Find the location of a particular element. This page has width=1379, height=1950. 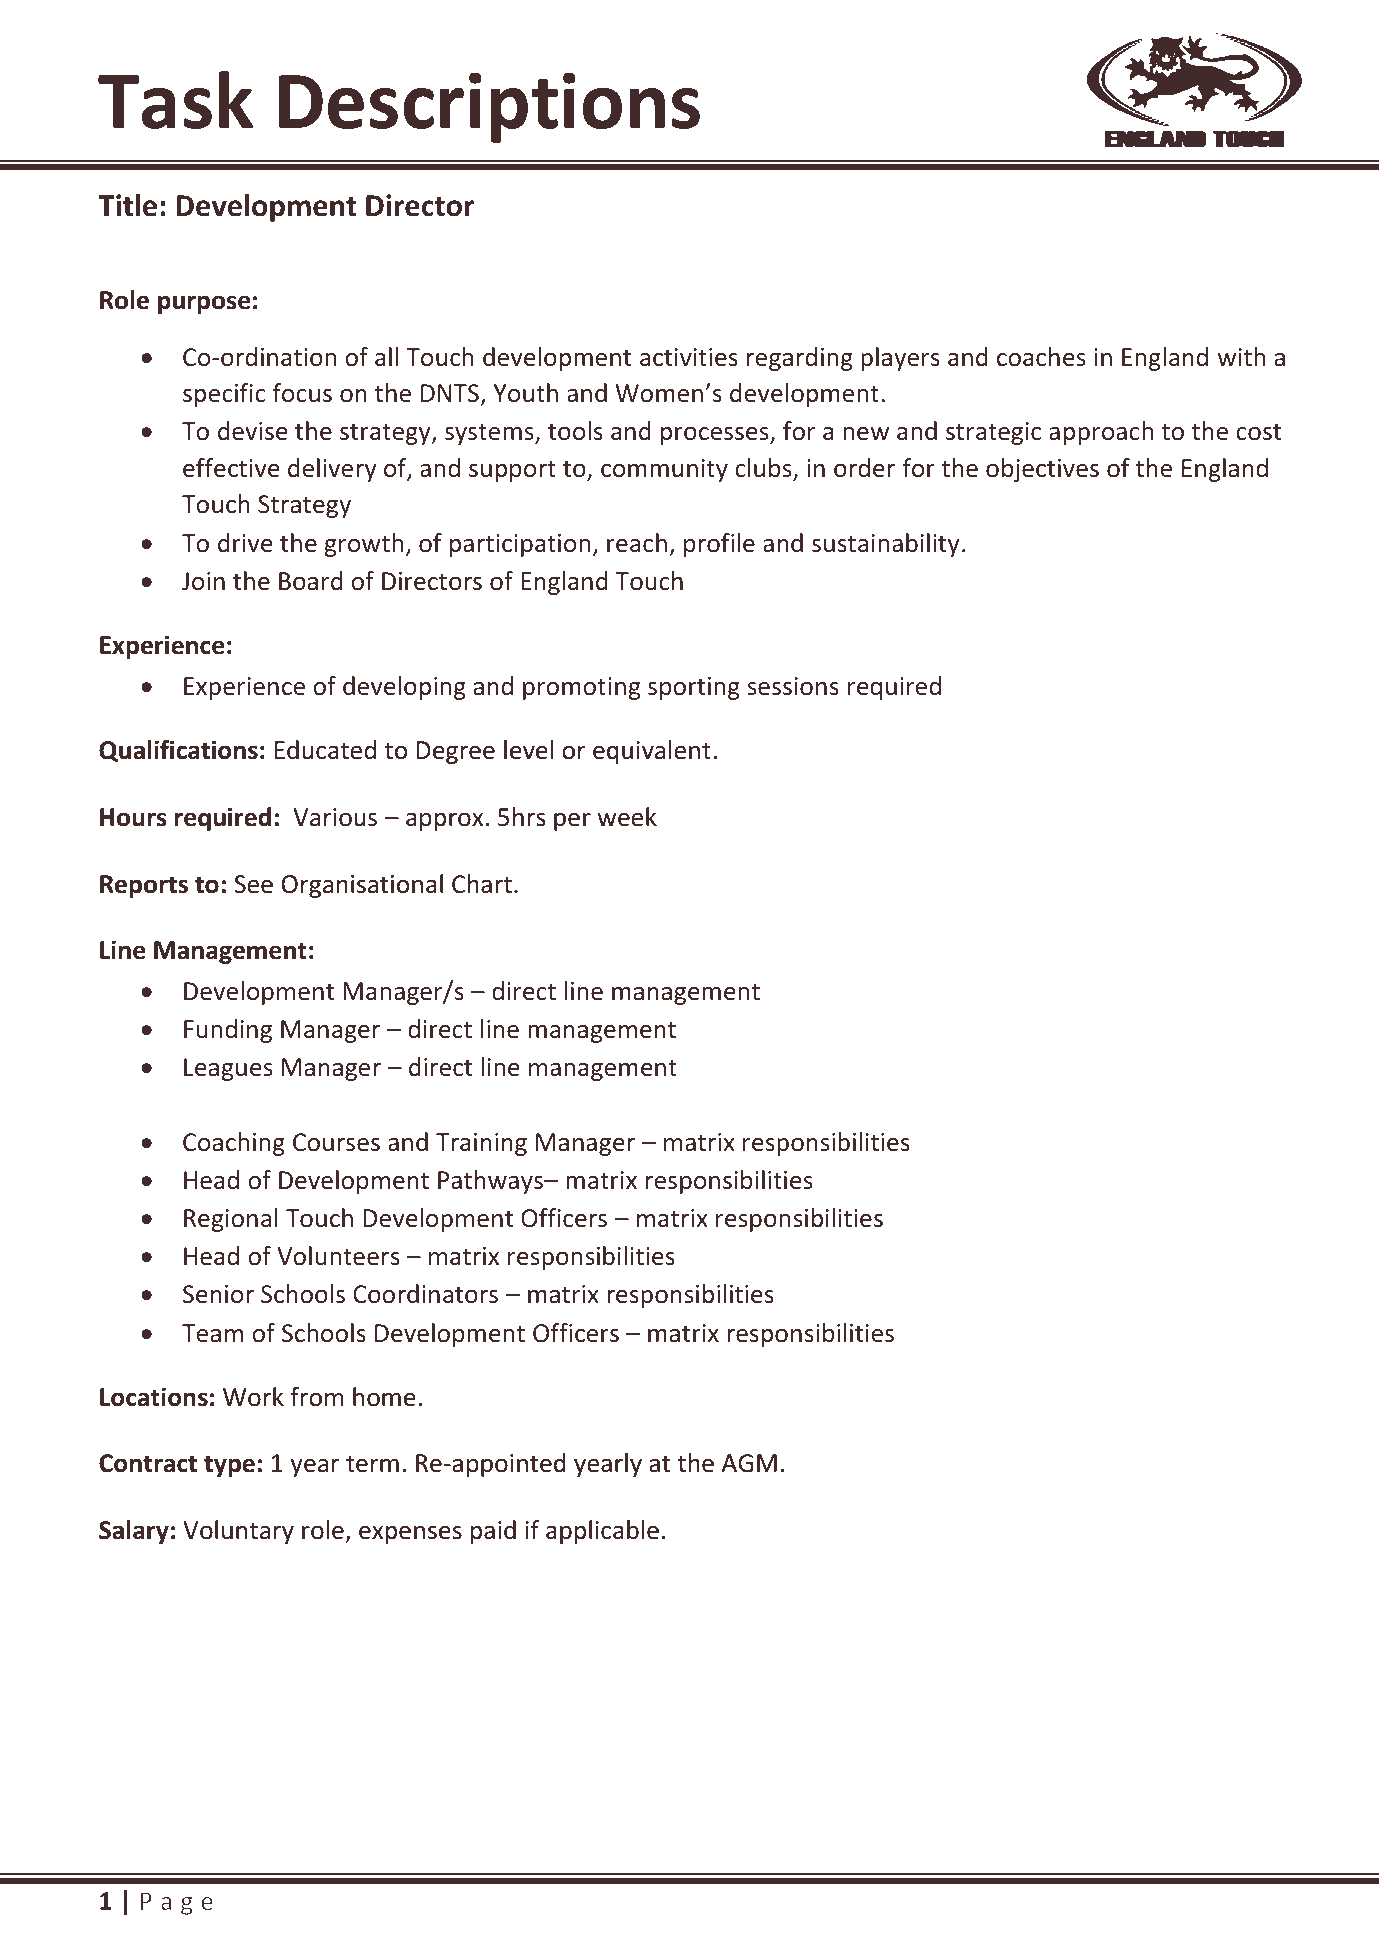

Descriptions is located at coordinates (489, 107).
